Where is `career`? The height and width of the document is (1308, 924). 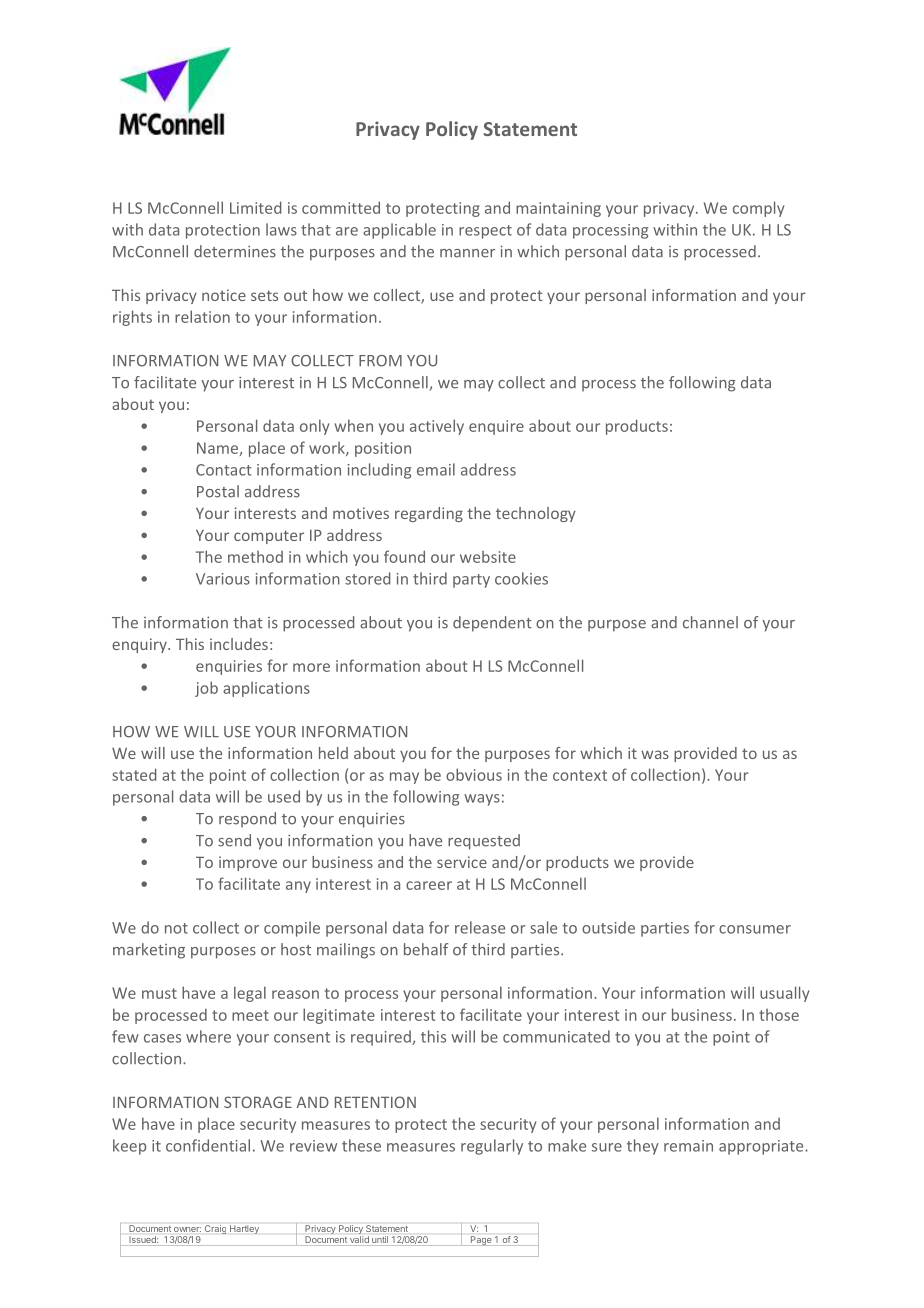 career is located at coordinates (429, 885).
